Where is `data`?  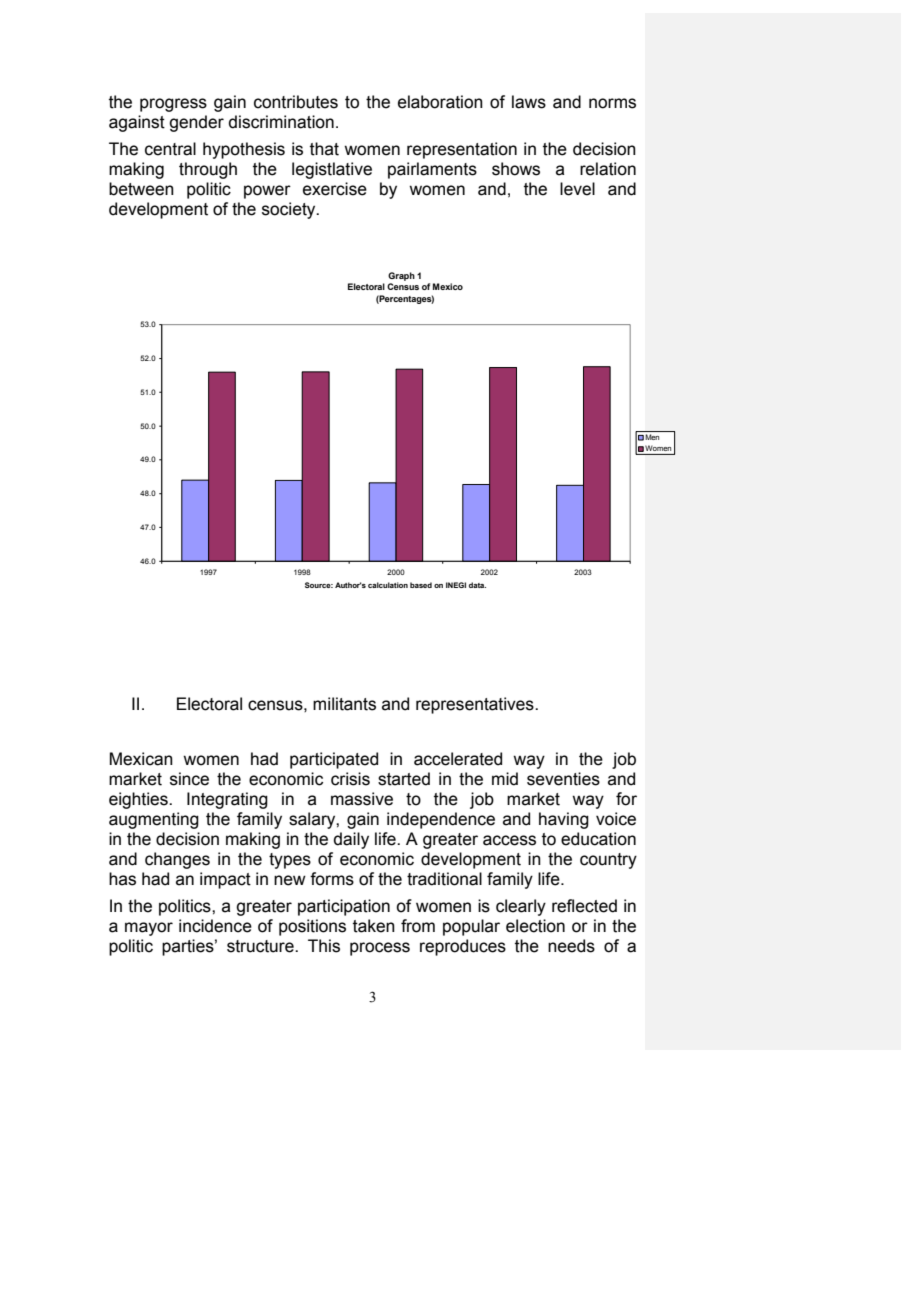
data is located at coordinates (477, 585).
